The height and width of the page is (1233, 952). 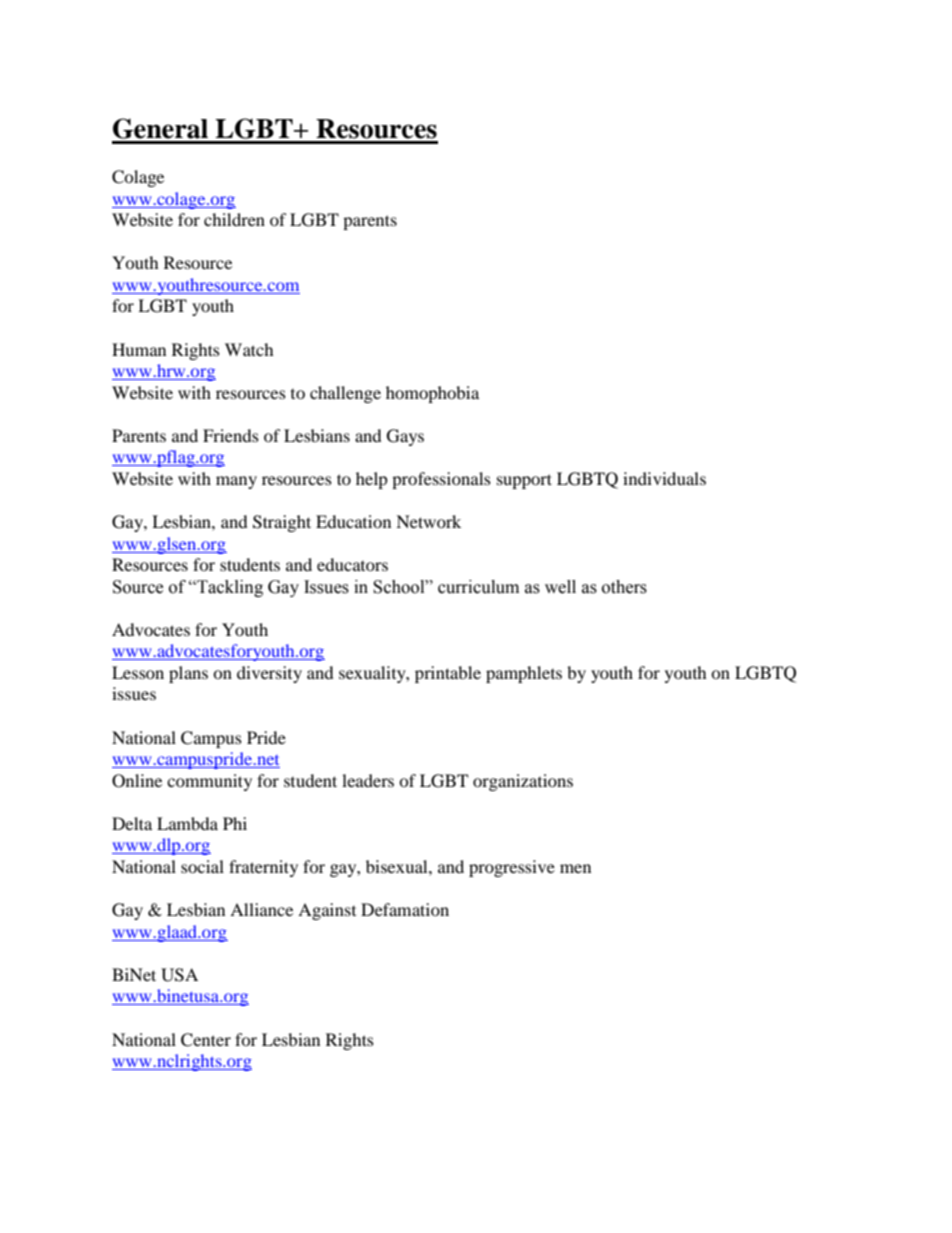 What do you see at coordinates (624, 587) in the page?
I see `others` at bounding box center [624, 587].
